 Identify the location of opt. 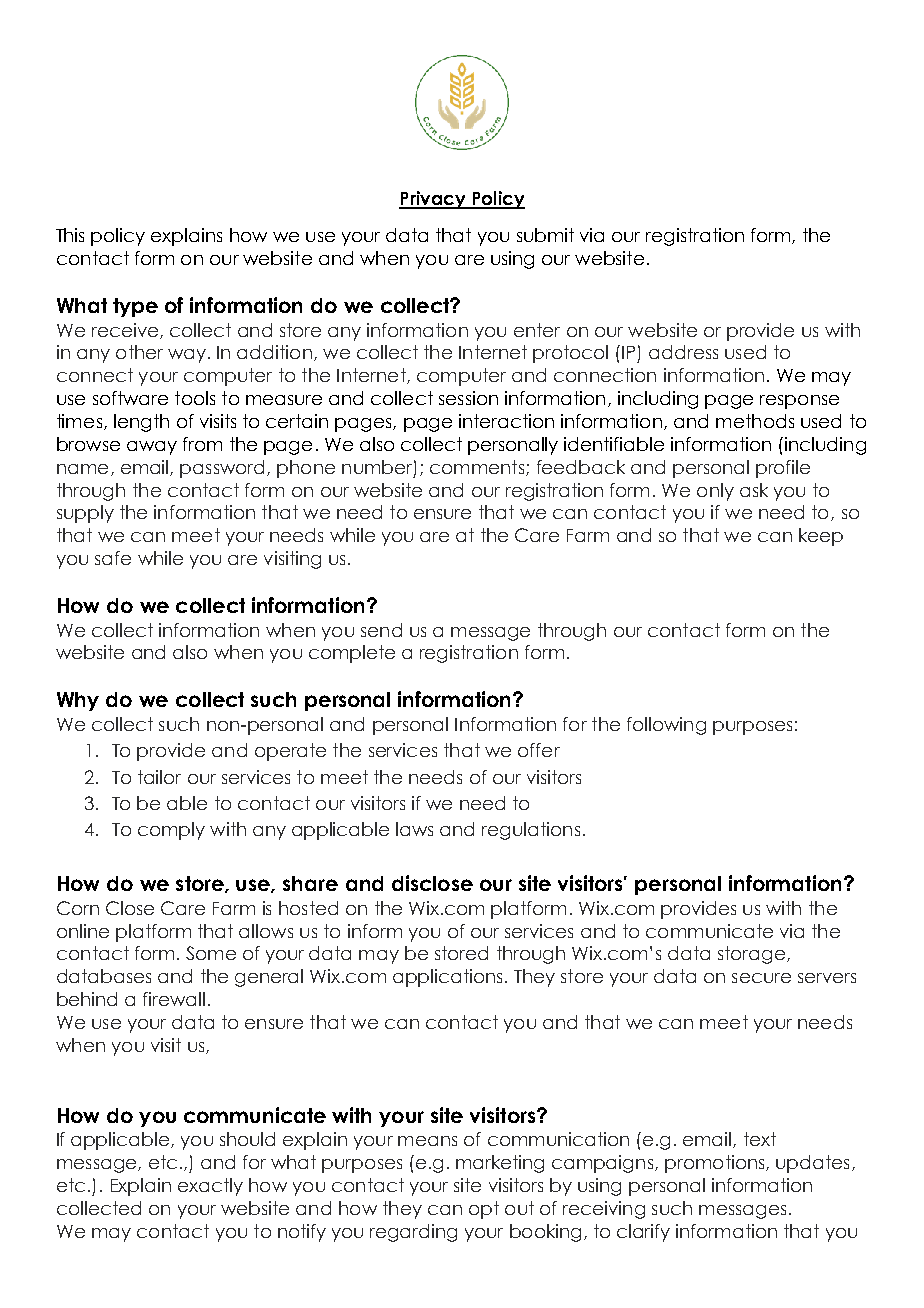
(484, 1210).
